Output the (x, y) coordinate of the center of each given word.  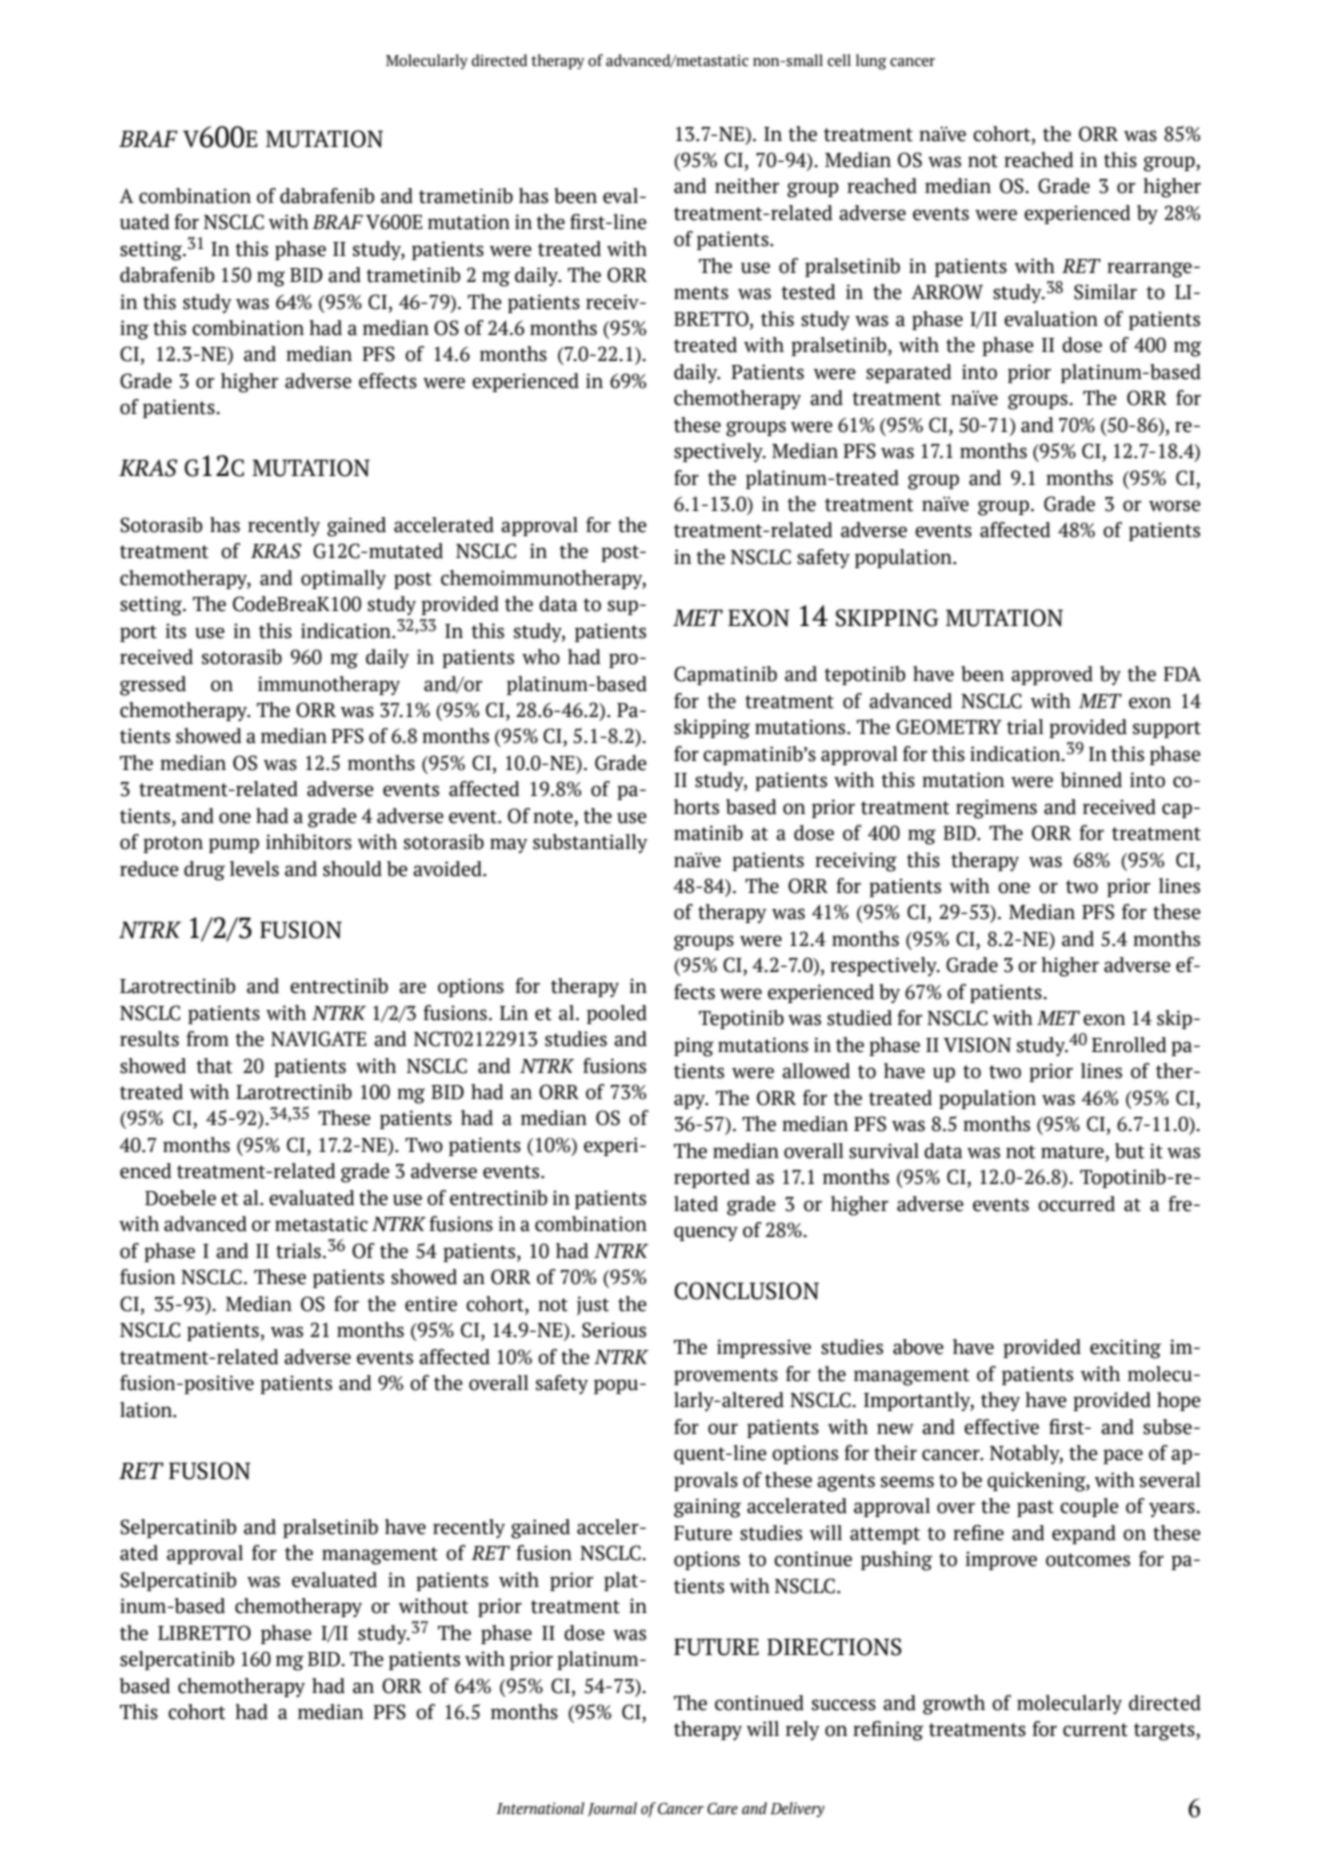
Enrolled (1129, 1045)
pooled (617, 1014)
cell (839, 60)
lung (871, 62)
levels (254, 869)
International (540, 1808)
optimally (343, 580)
